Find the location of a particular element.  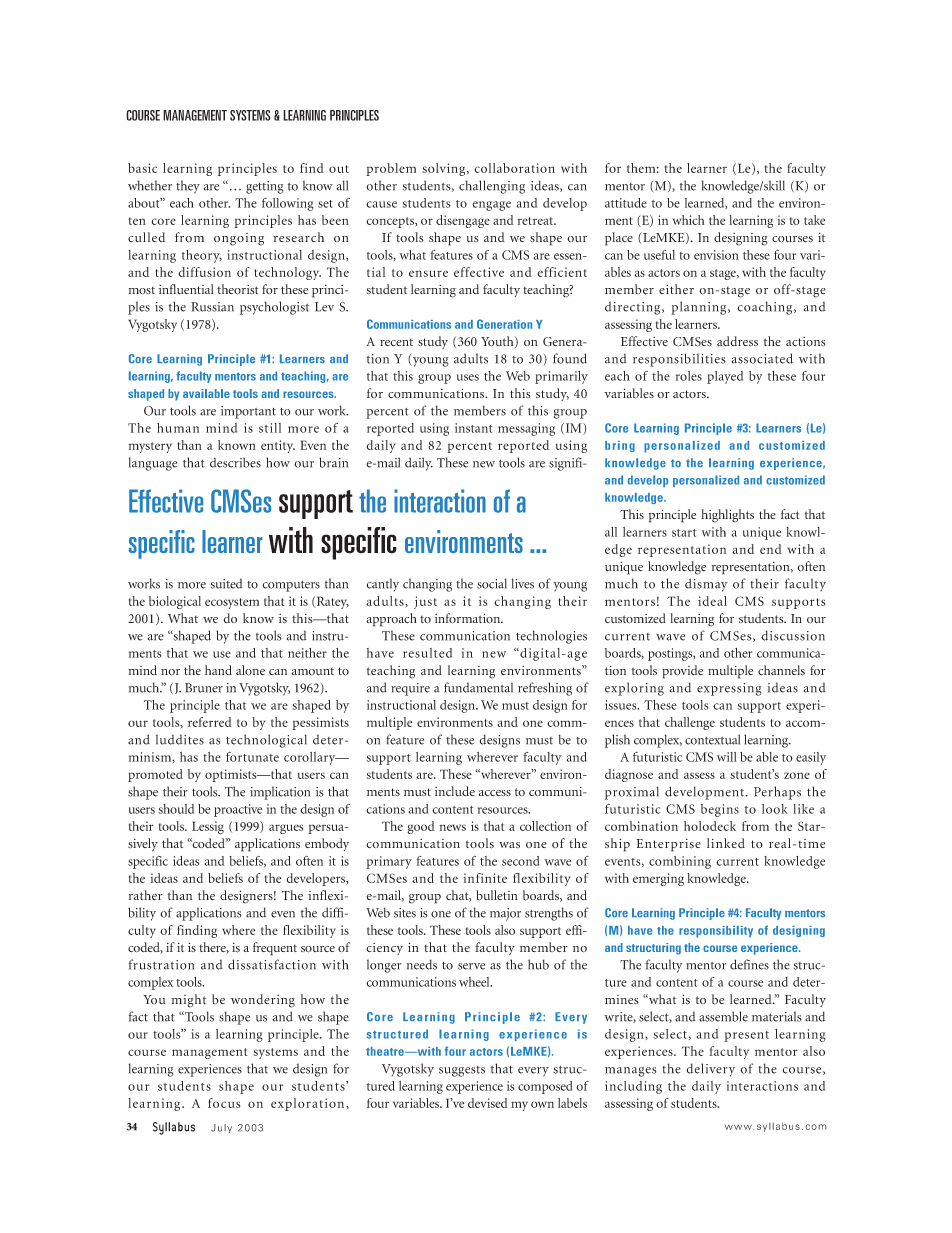

which is located at coordinates (688, 220).
